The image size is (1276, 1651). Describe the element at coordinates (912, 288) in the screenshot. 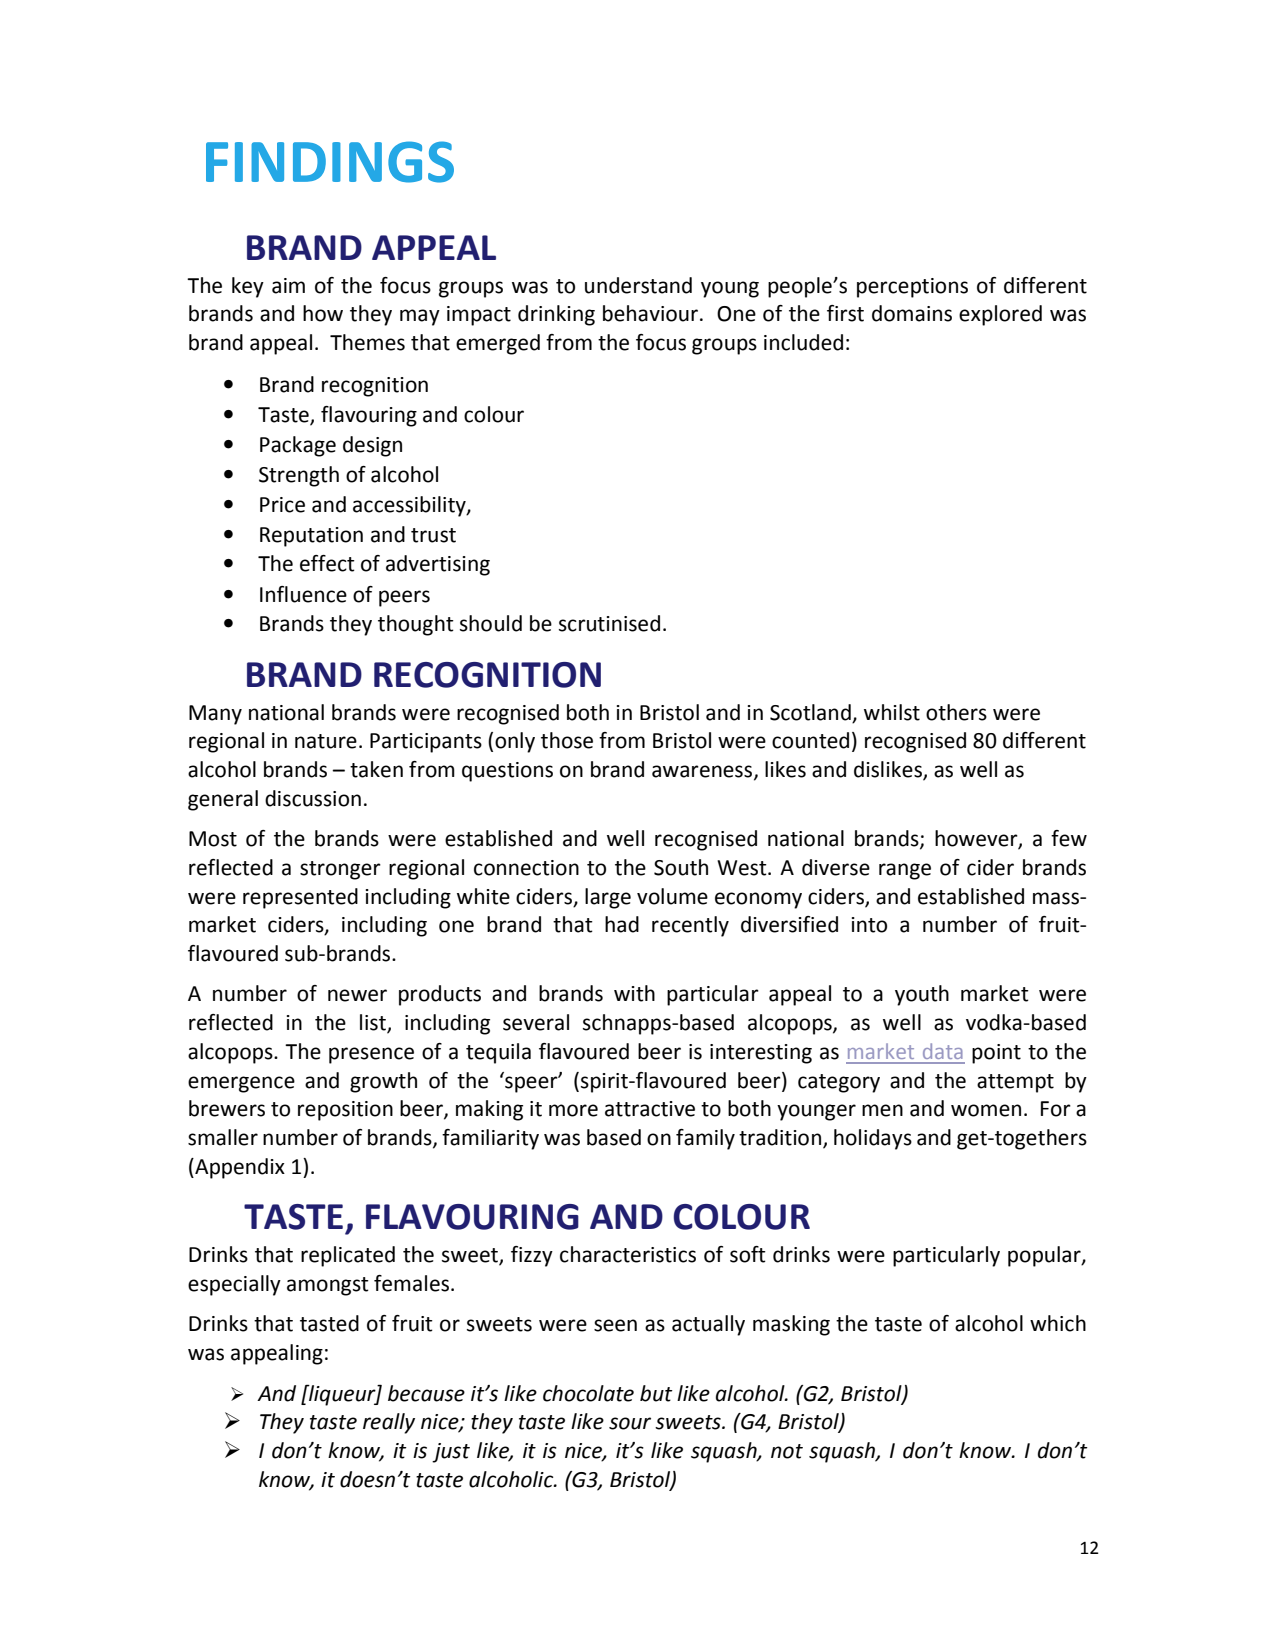

I see `perceptions` at that location.
